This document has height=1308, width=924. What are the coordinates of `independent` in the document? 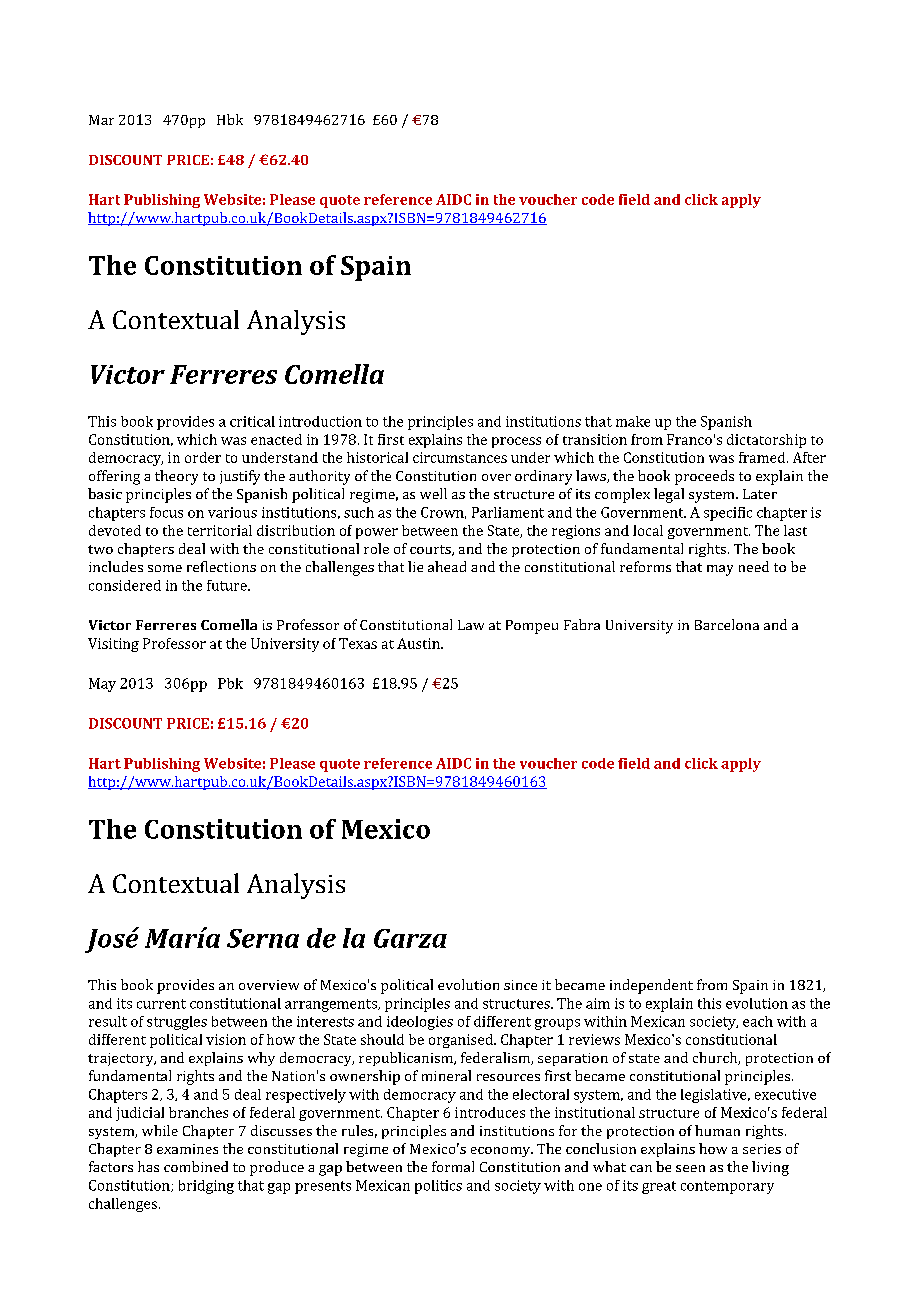 It's located at (651, 986).
